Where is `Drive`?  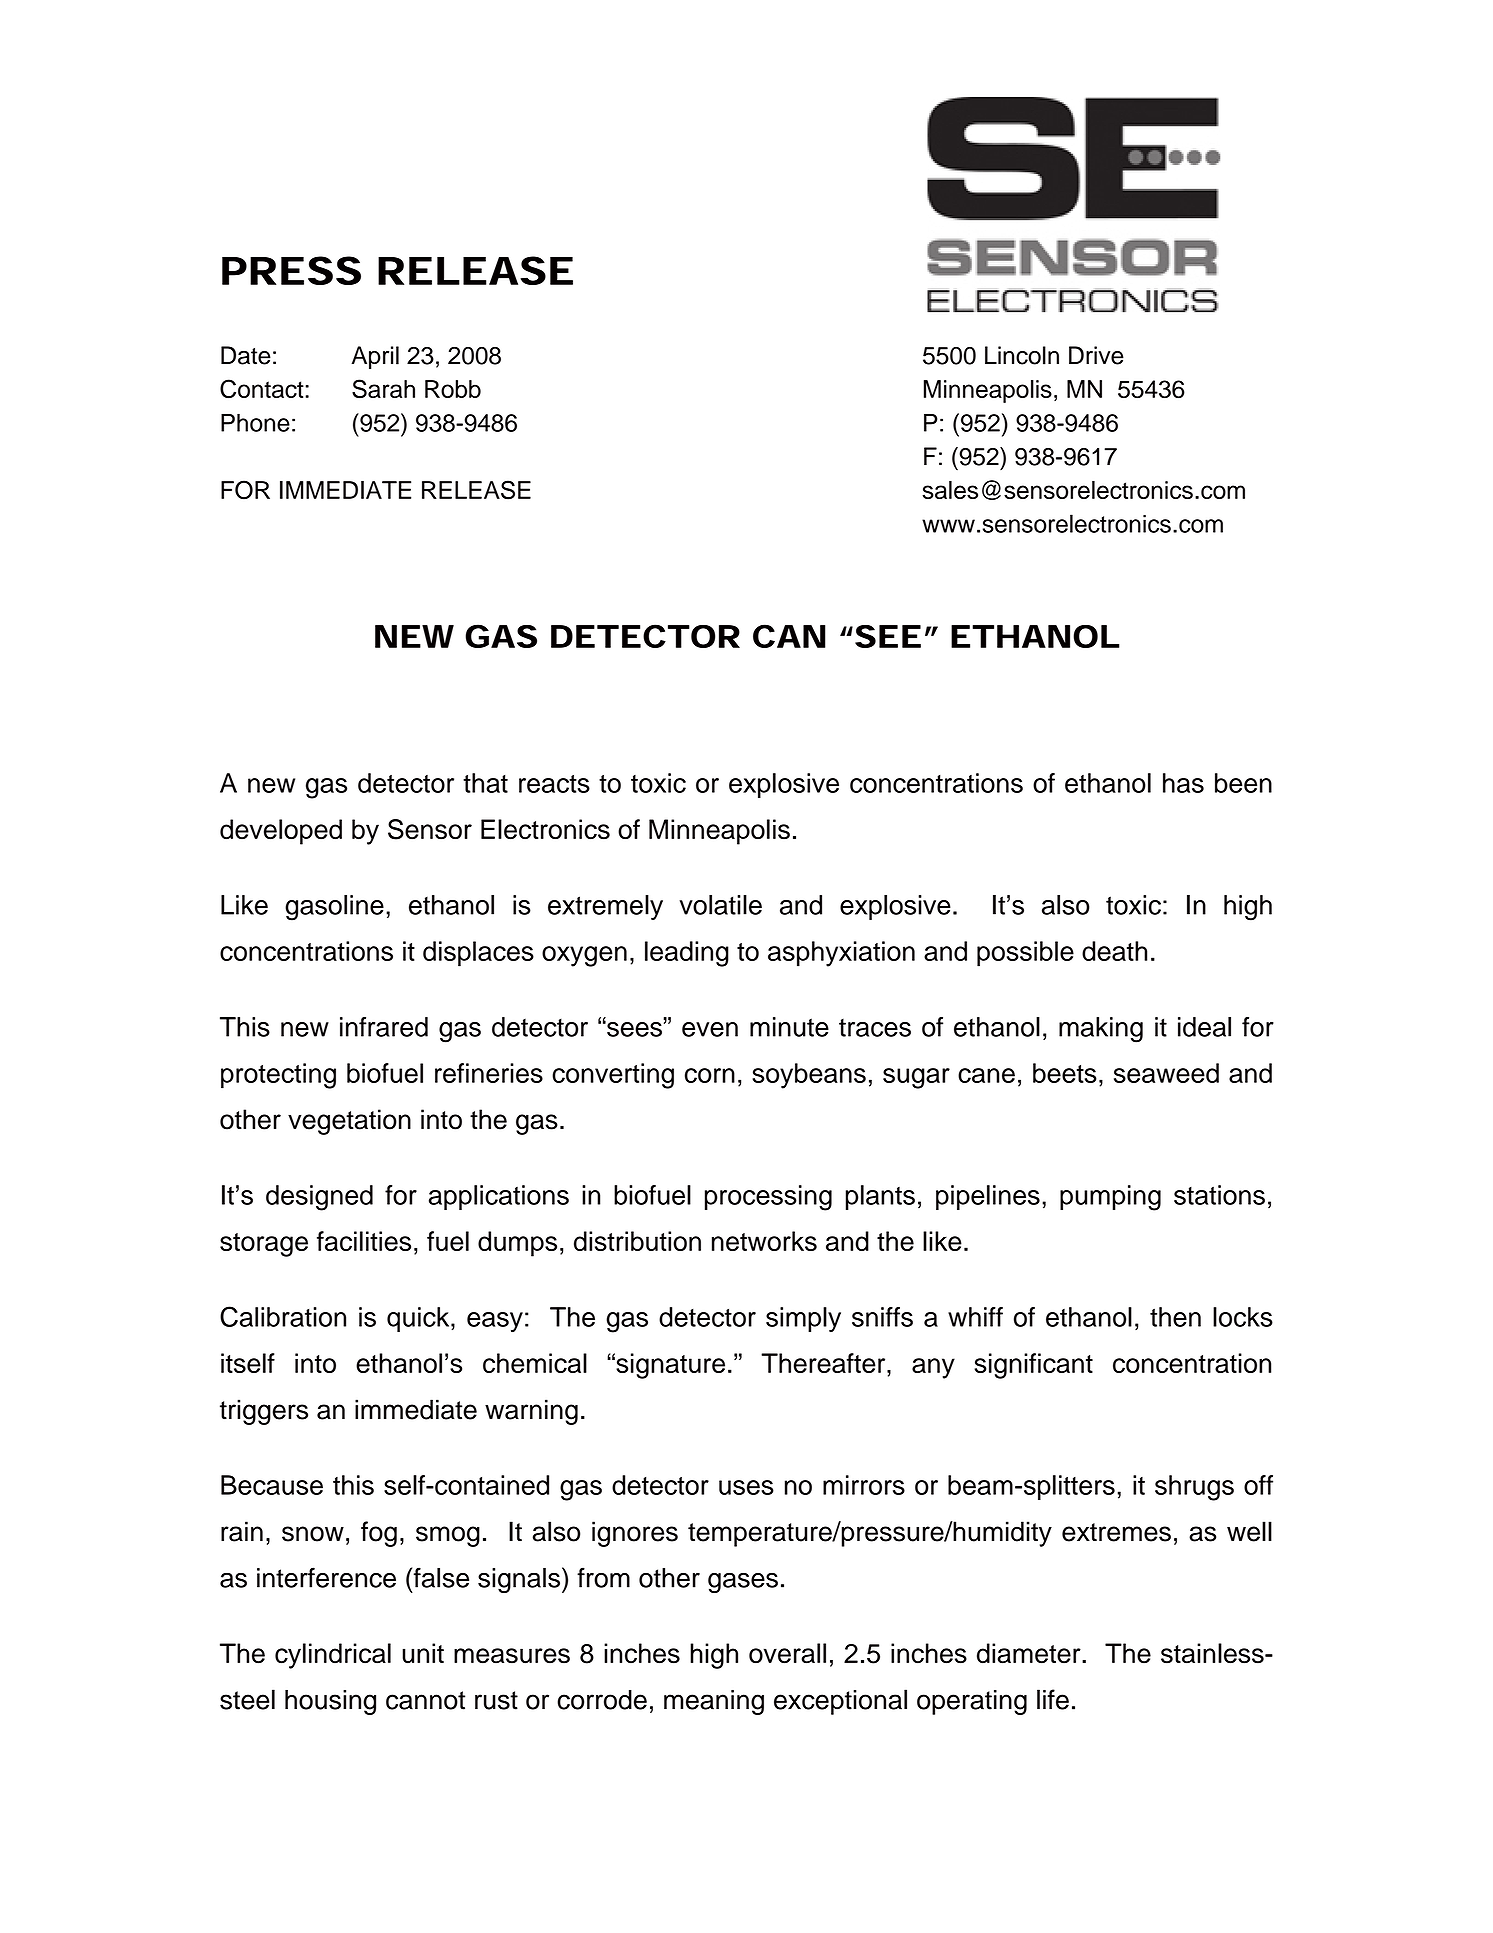 Drive is located at coordinates (1096, 355).
